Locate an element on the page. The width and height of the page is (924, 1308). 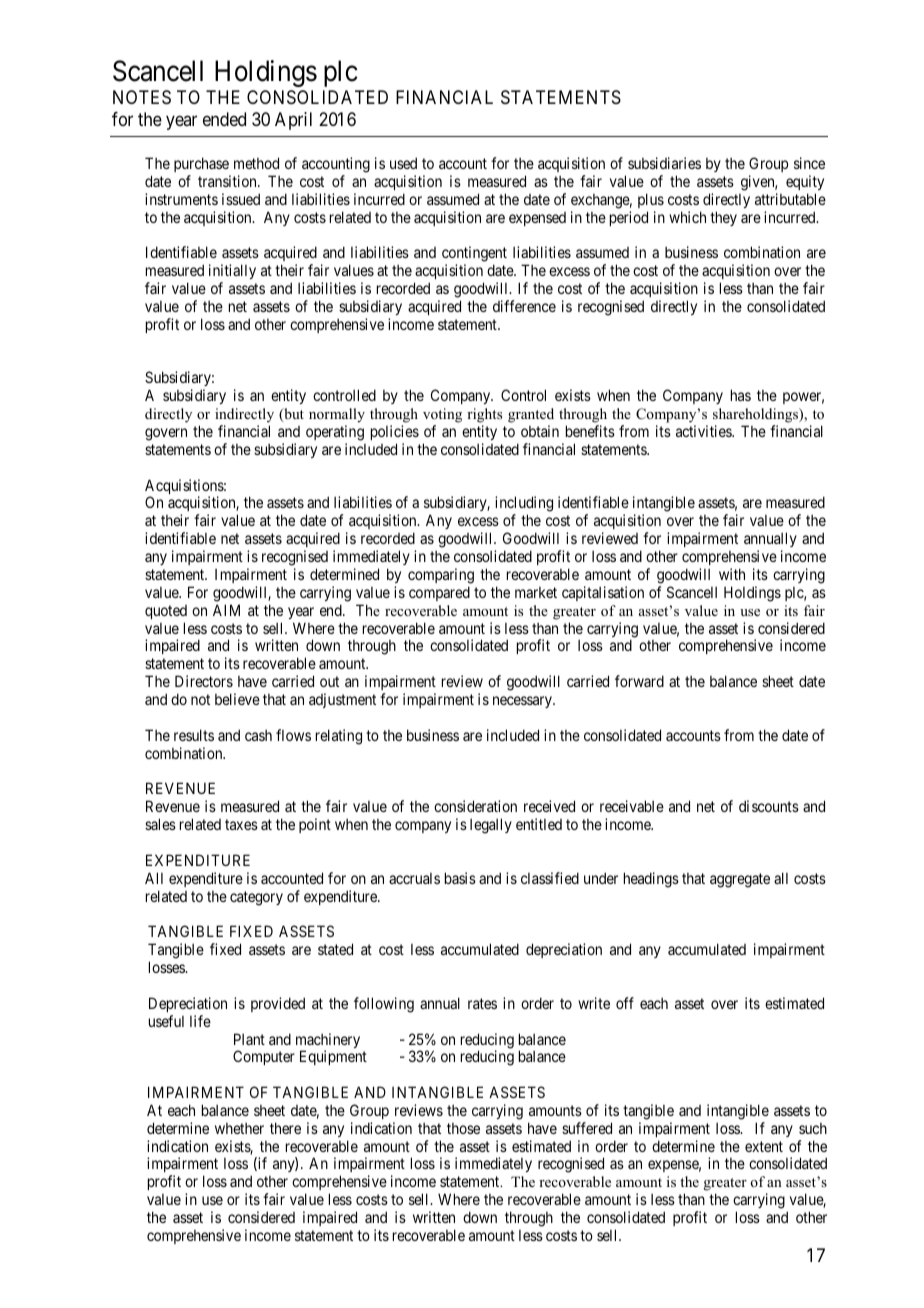
compared is located at coordinates (439, 593).
